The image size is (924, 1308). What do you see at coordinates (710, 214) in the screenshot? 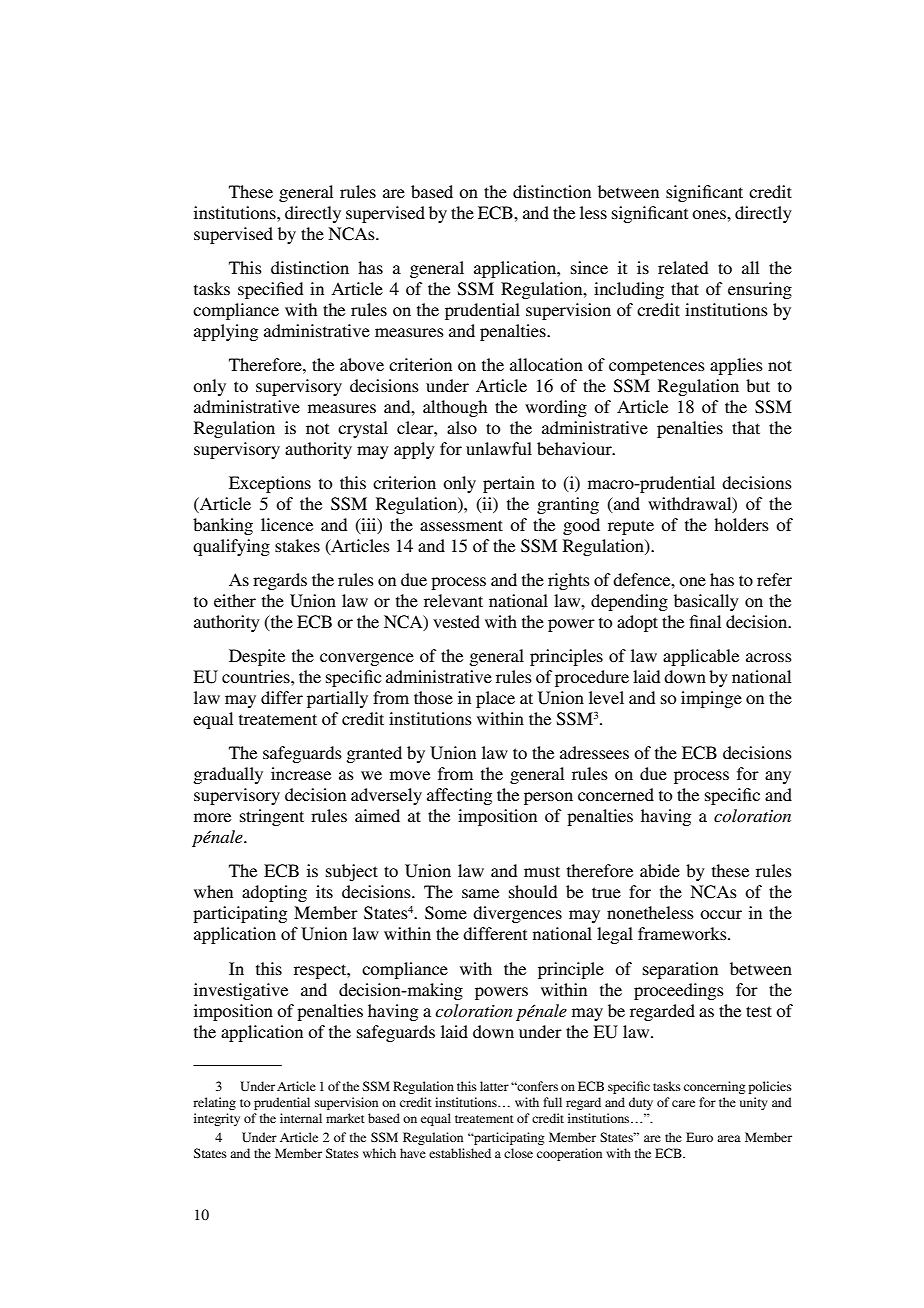
I see `ones` at bounding box center [710, 214].
